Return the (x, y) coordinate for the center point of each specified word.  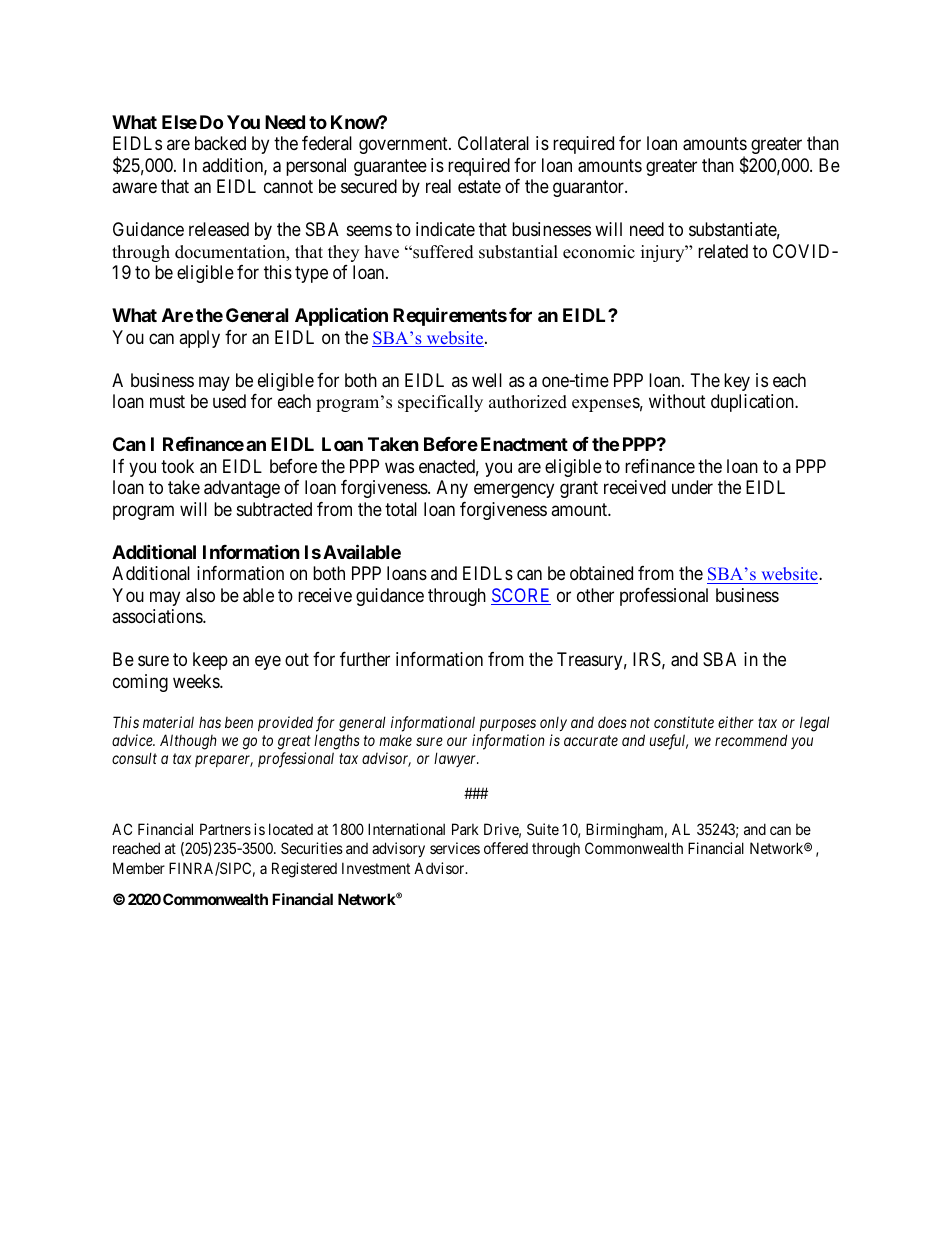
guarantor (589, 189)
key (737, 382)
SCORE (521, 596)
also (200, 595)
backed (220, 143)
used (229, 401)
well (487, 380)
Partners (225, 829)
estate (479, 187)
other (595, 595)
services (455, 848)
